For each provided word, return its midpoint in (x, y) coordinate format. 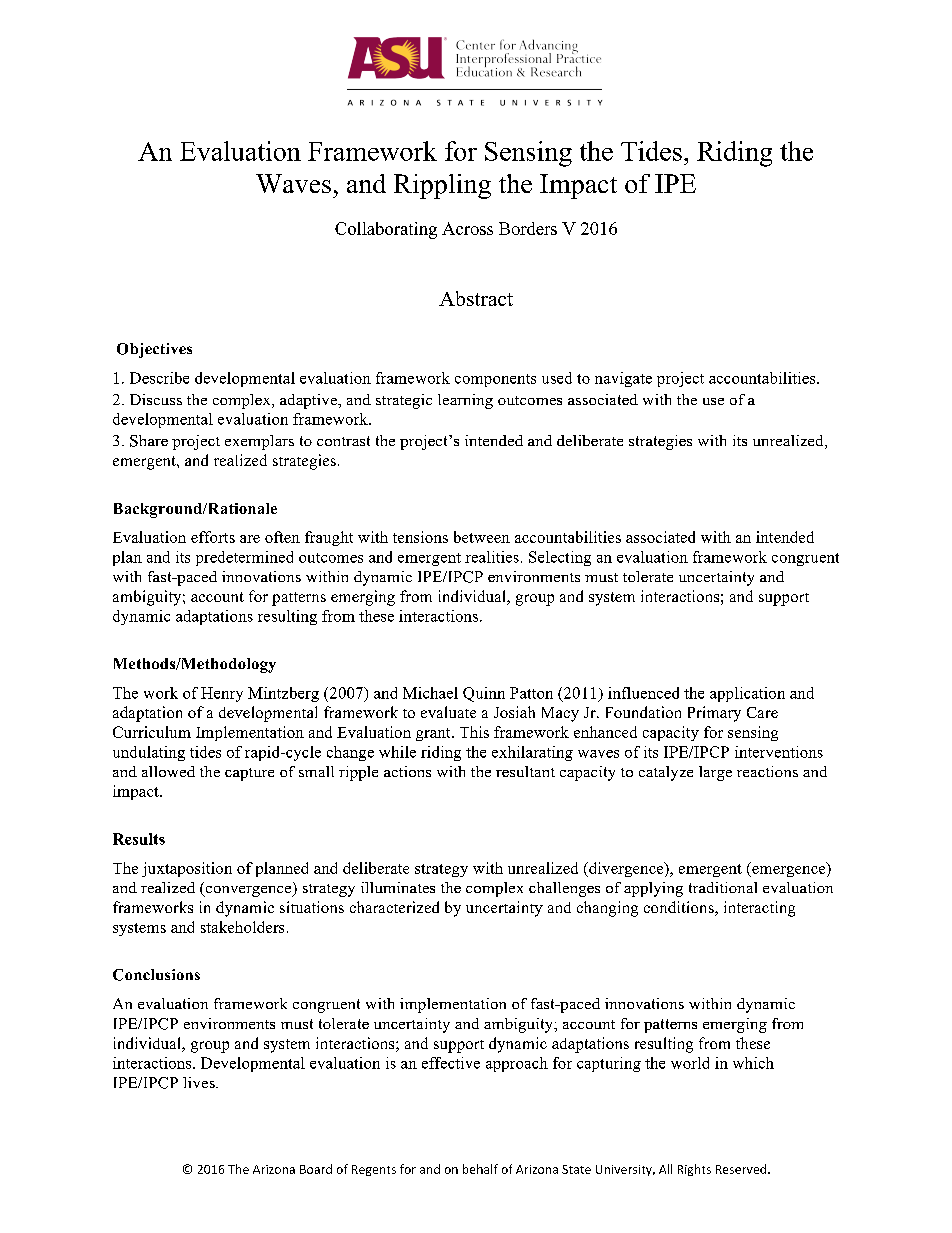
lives (200, 1082)
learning (465, 401)
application (747, 694)
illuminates (398, 887)
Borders (528, 228)
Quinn (484, 694)
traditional (723, 887)
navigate (623, 379)
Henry (222, 694)
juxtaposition (187, 869)
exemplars (259, 442)
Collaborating (386, 230)
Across (467, 228)
